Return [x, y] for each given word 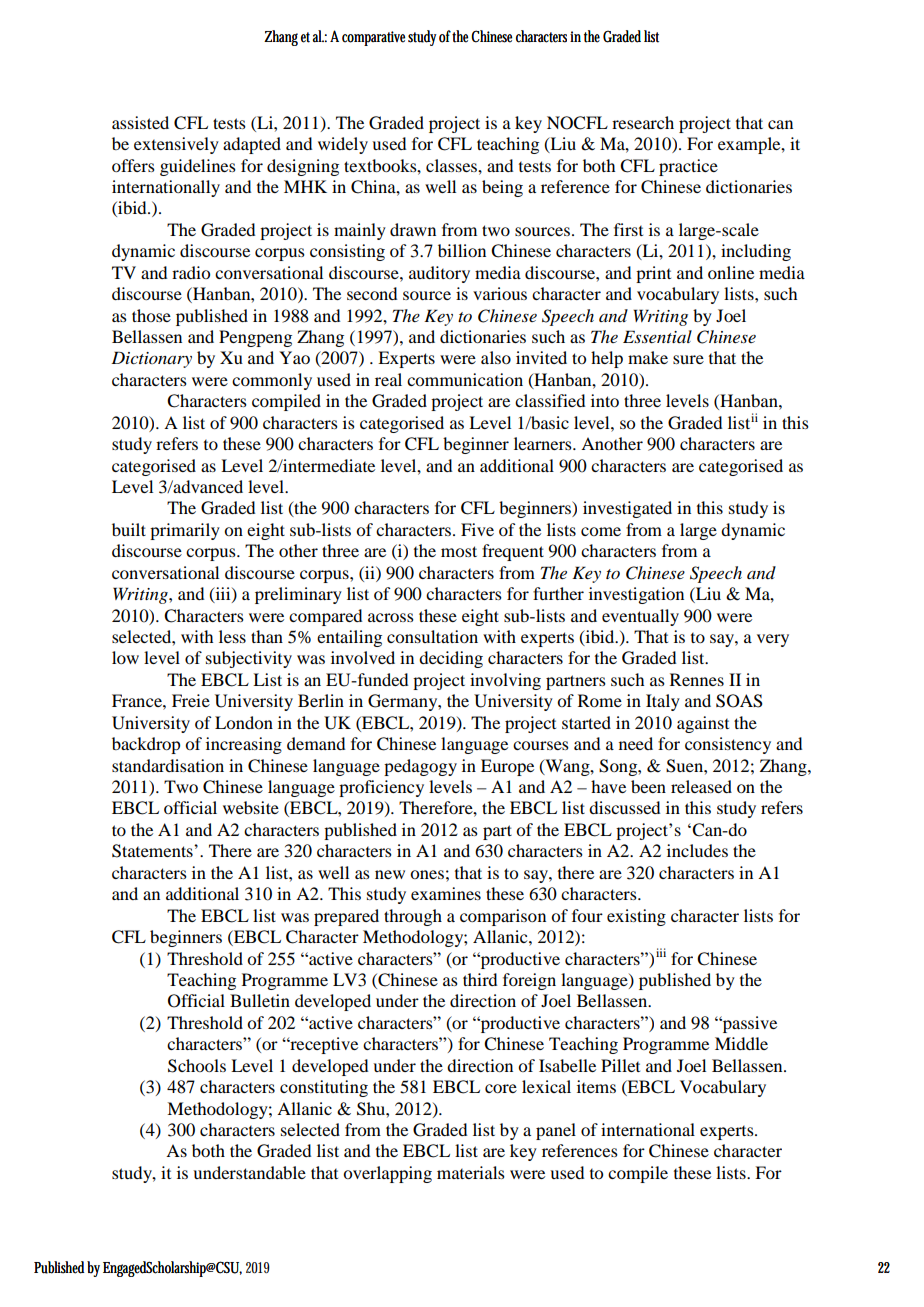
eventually [640, 617]
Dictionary [151, 359]
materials [471, 1172]
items [596, 1086]
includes [697, 850]
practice [688, 167]
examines [446, 893]
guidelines [198, 167]
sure [688, 359]
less [232, 636]
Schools [197, 1066]
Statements [153, 851]
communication [465, 379]
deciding [451, 659]
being [502, 188]
